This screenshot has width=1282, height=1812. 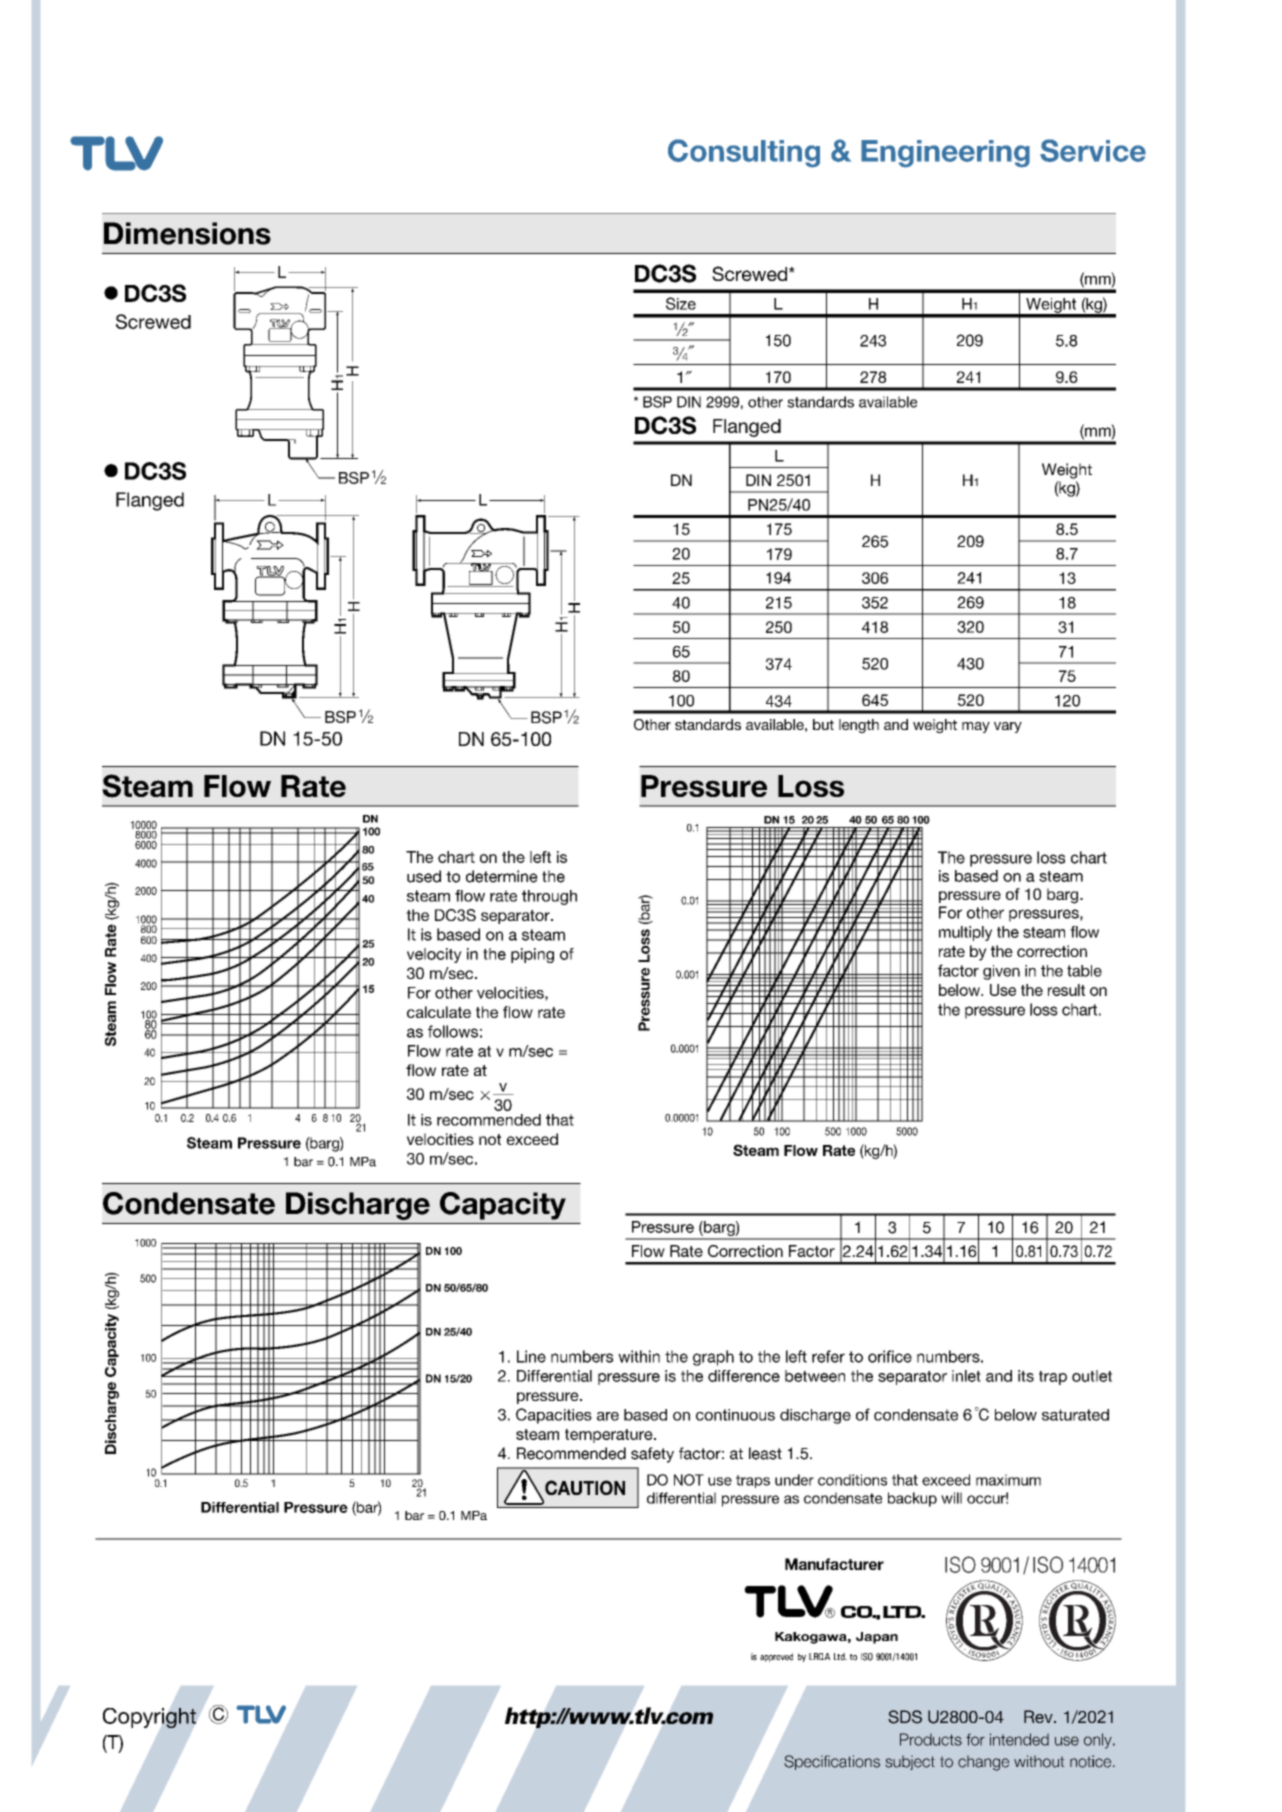 I want to click on Engineering, so click(x=945, y=154).
